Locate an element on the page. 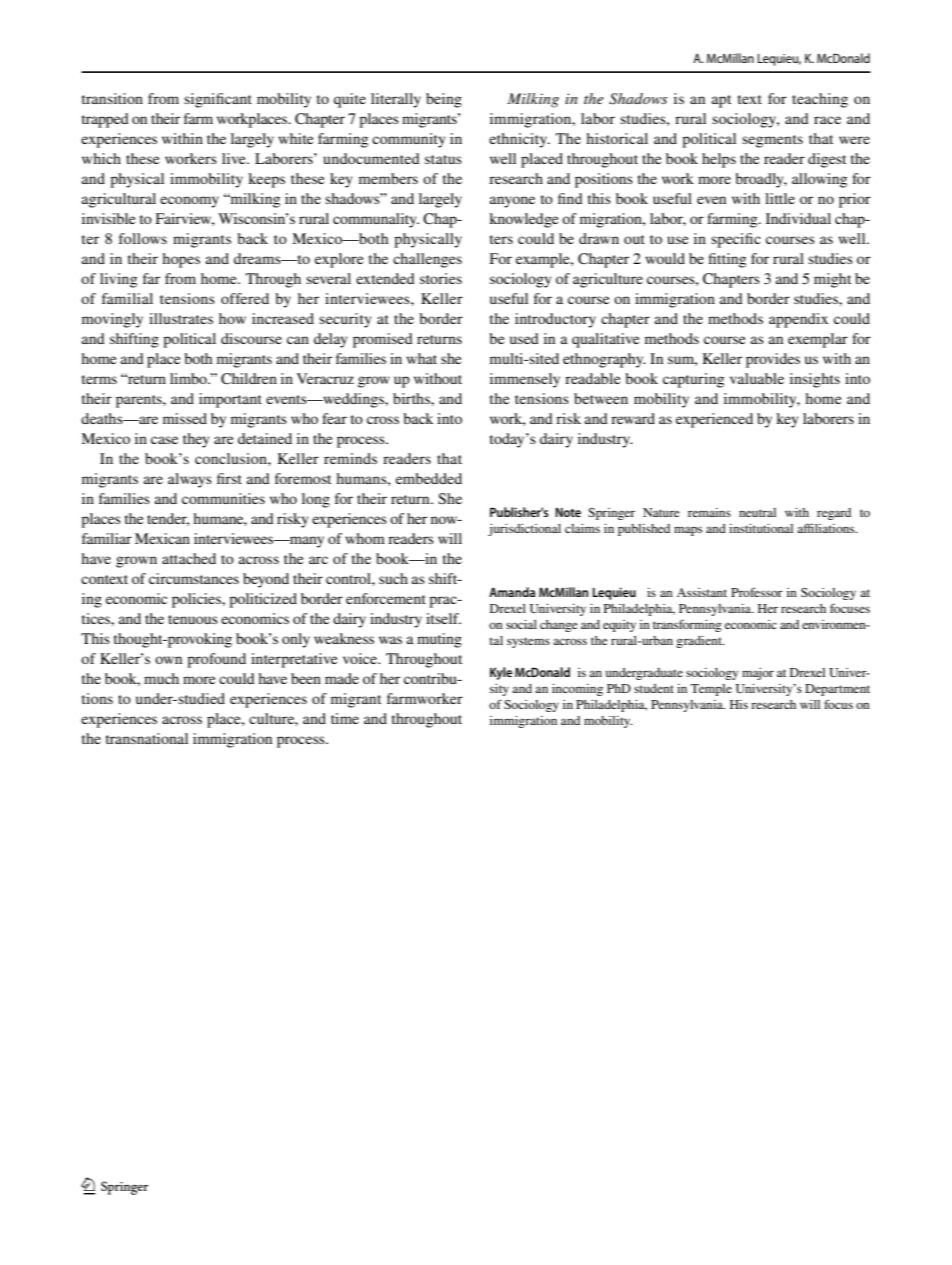  Amanda is located at coordinates (512, 592).
